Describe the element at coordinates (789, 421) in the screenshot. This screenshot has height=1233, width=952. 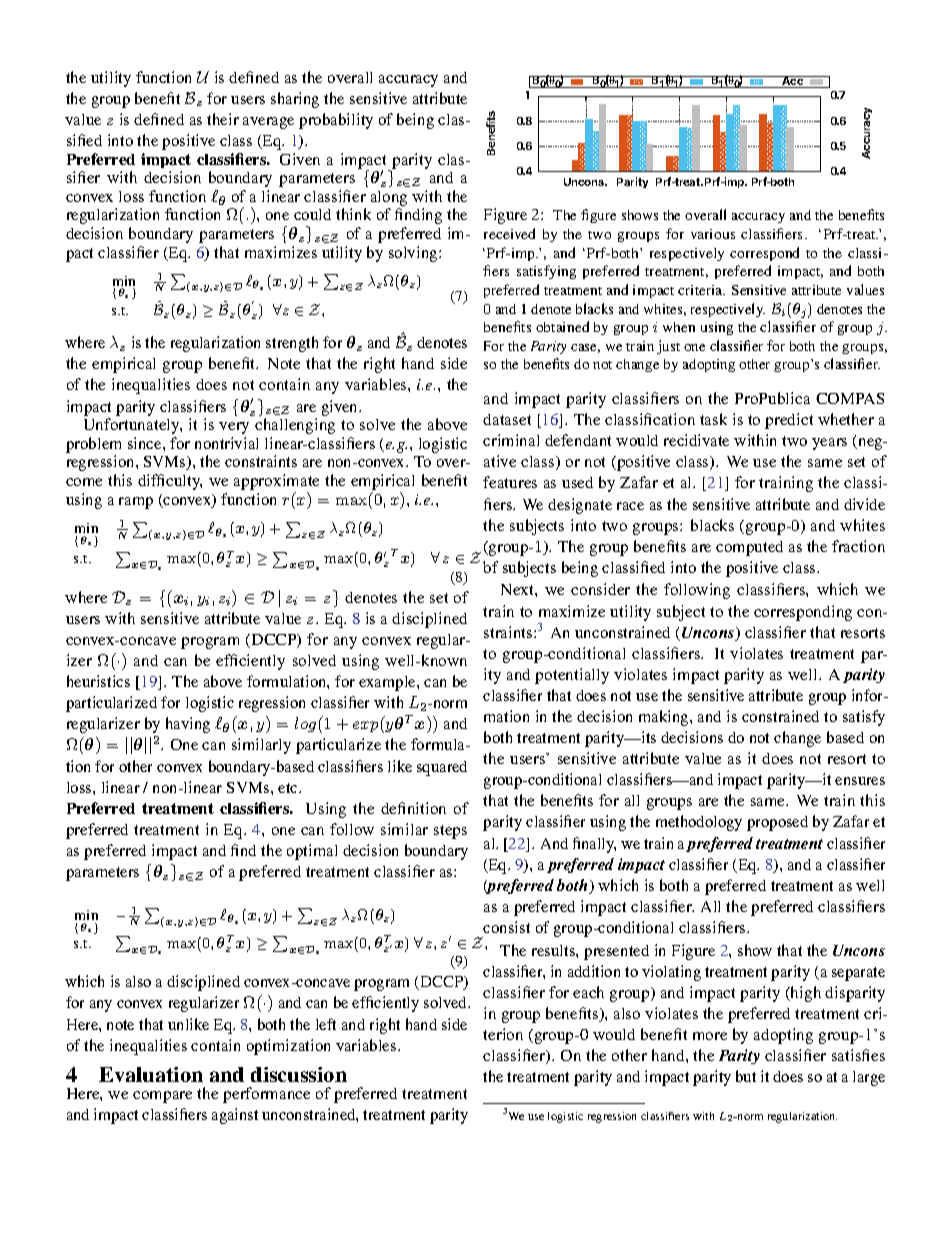
I see `predict` at that location.
